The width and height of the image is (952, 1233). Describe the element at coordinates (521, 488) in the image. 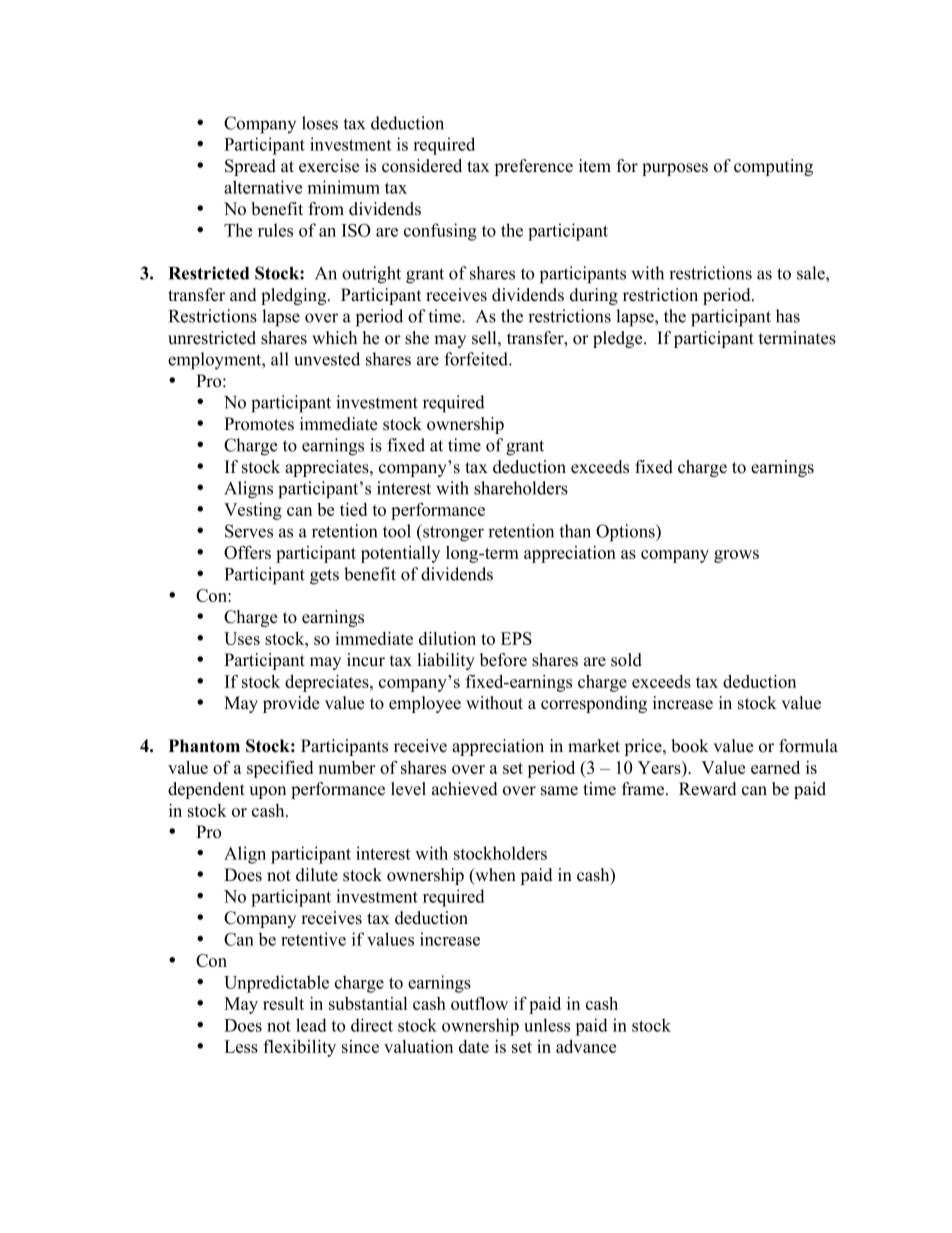

I see `shareholders` at that location.
